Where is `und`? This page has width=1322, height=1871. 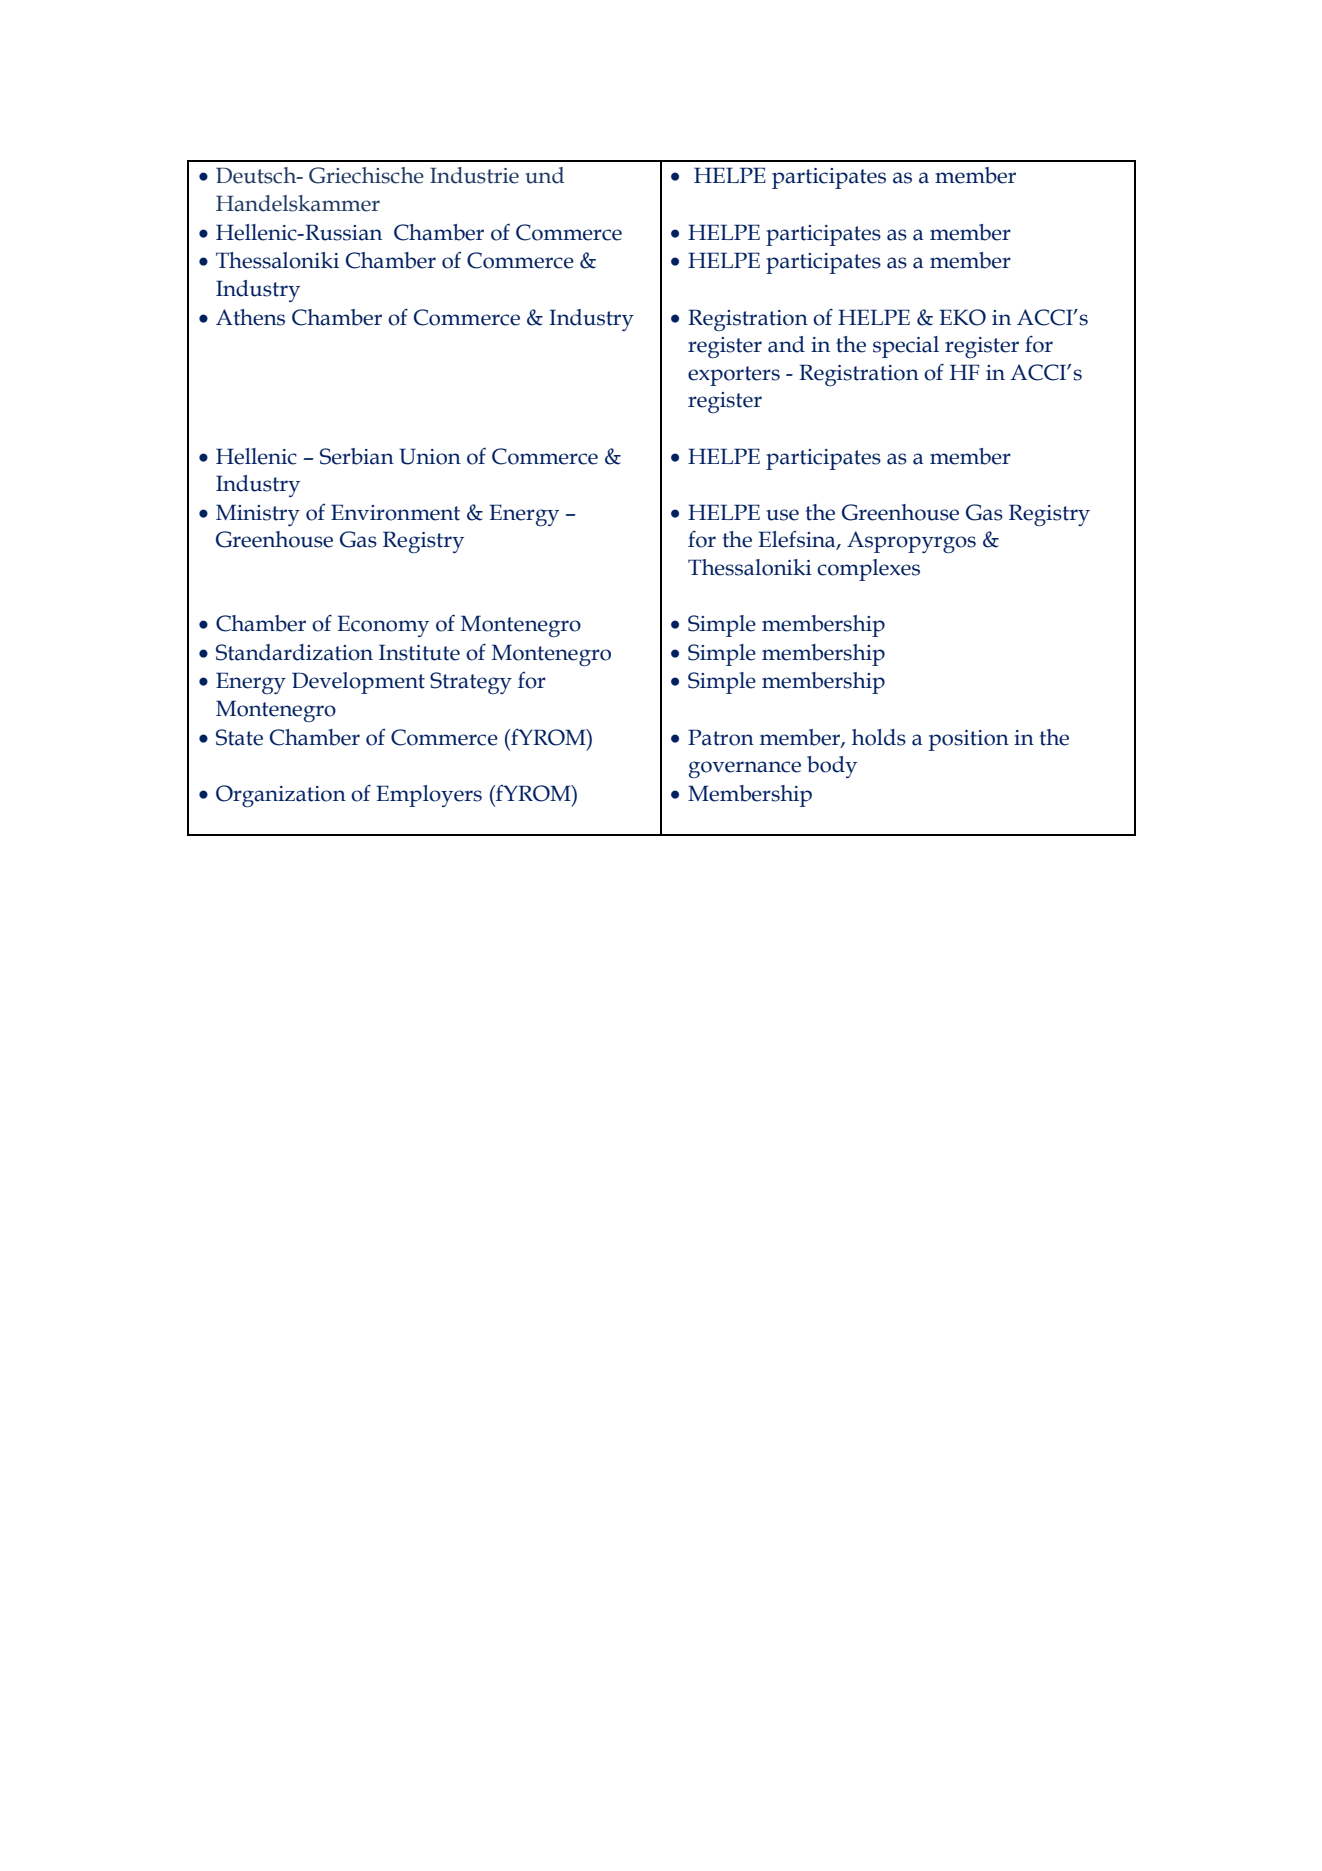 und is located at coordinates (544, 175).
